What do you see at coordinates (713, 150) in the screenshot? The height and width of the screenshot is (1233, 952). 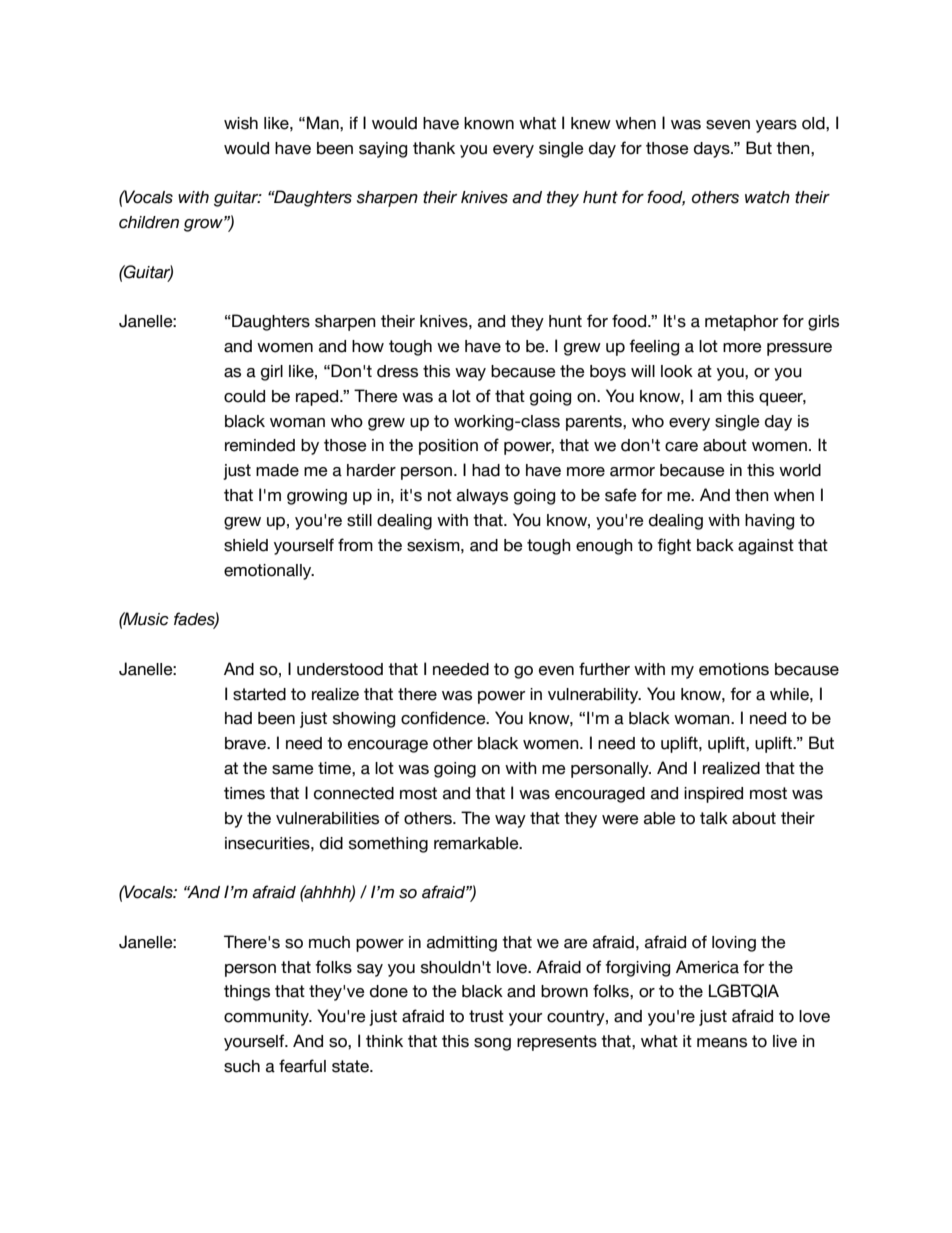 I see `days` at bounding box center [713, 150].
